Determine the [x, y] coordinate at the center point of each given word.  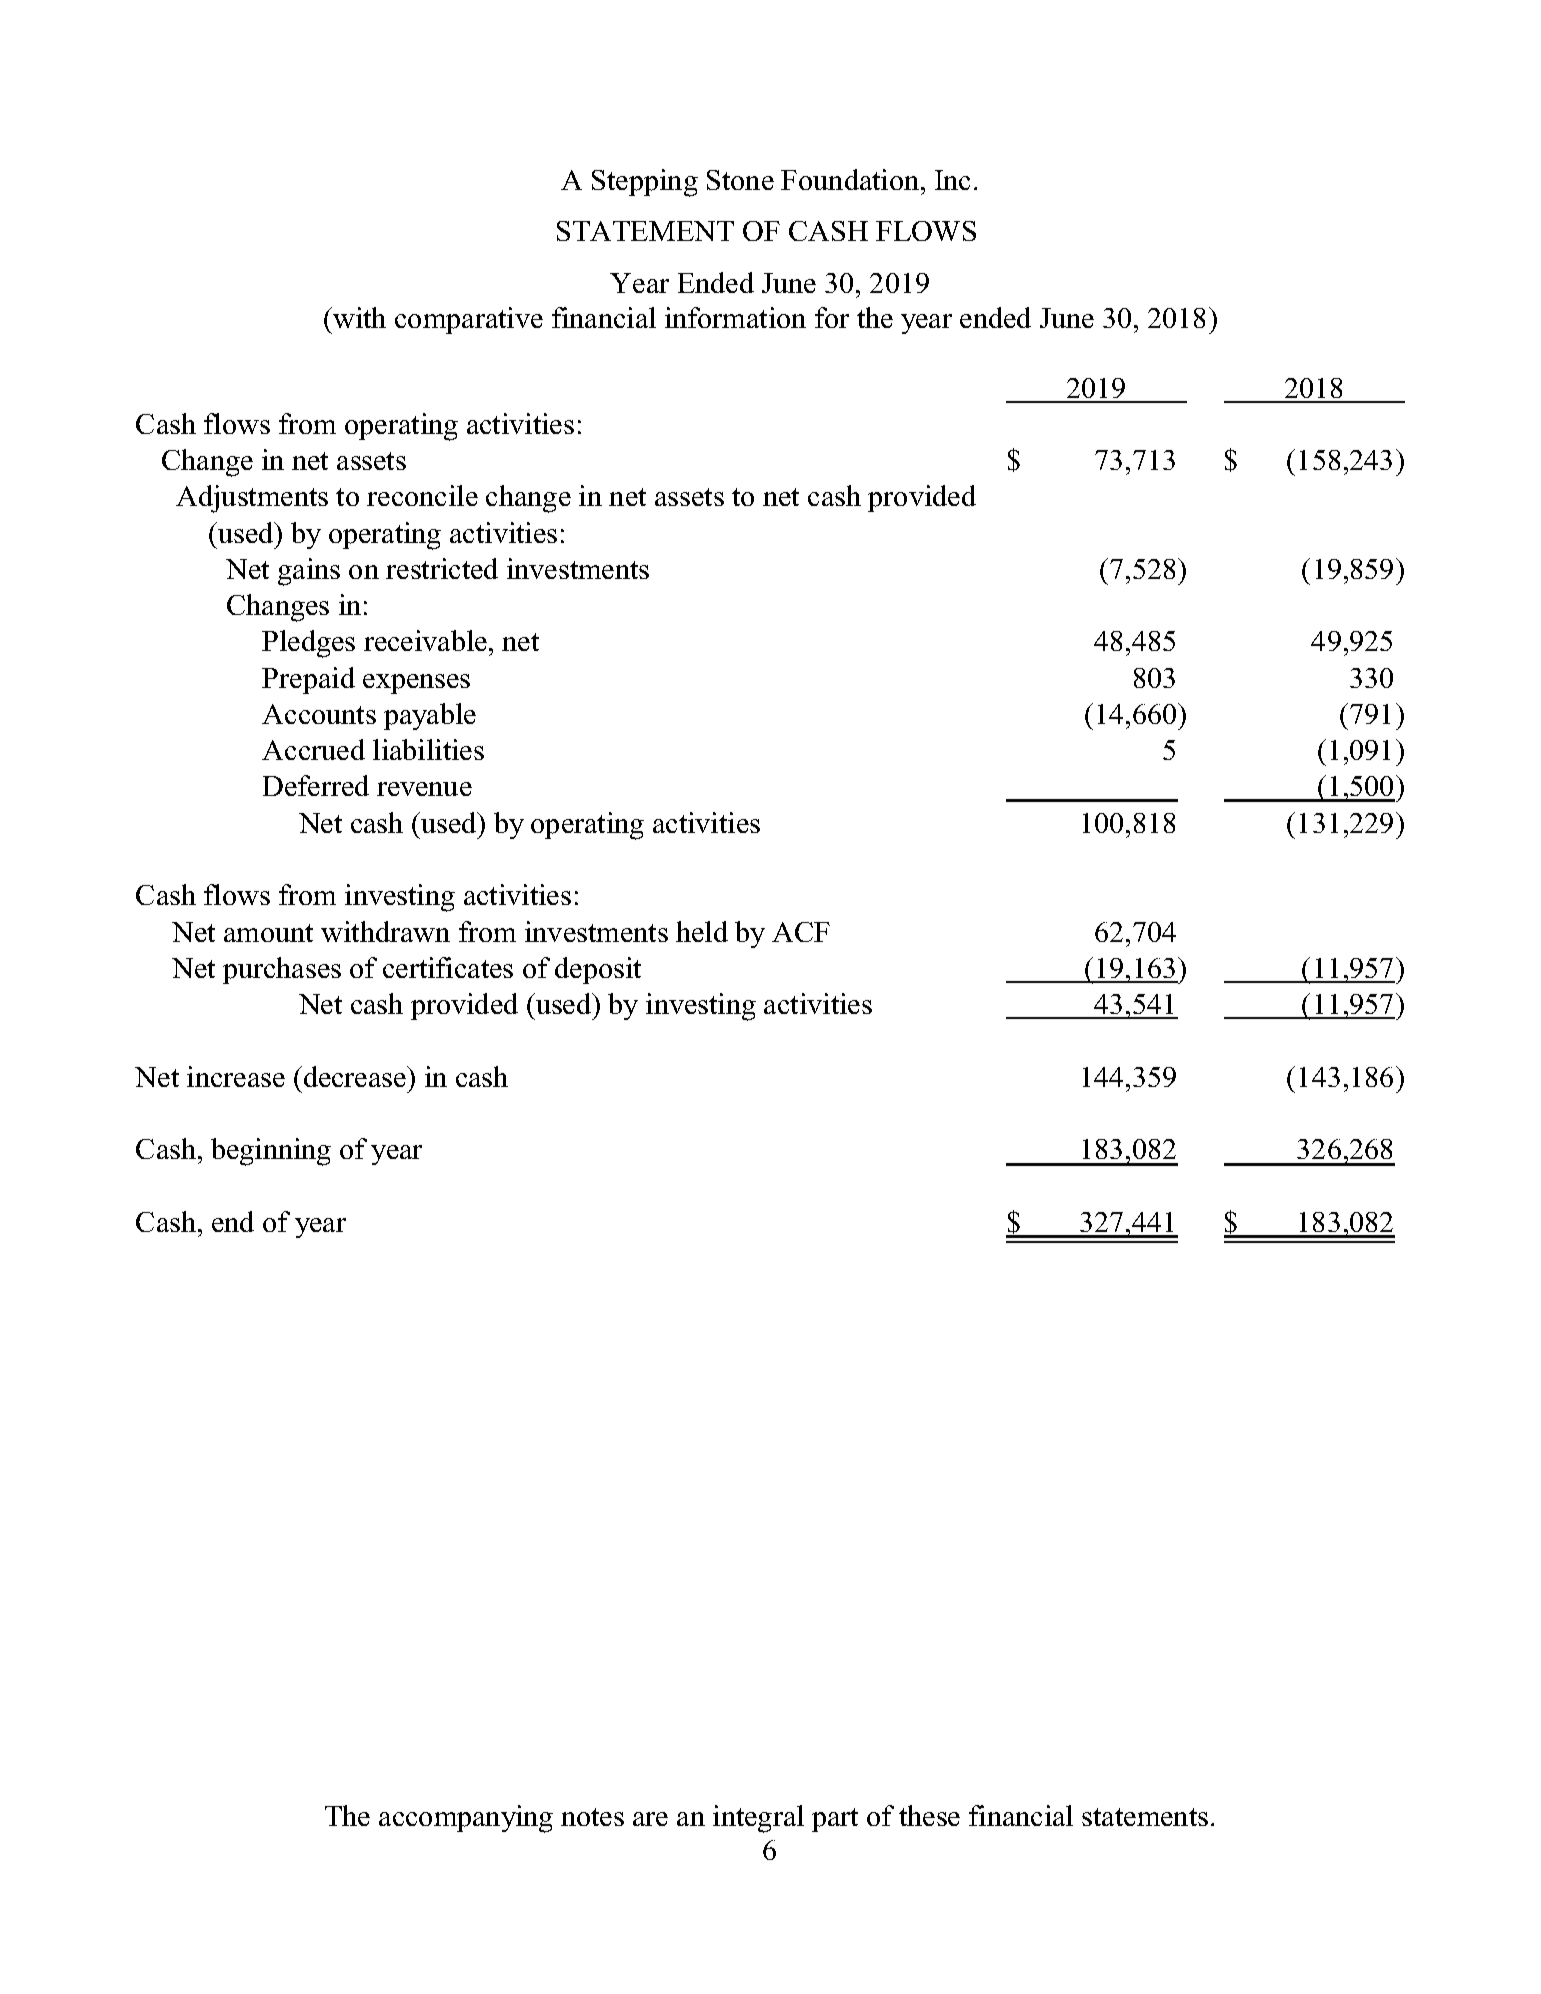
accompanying [466, 1819]
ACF [801, 932]
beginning [271, 1152]
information [735, 317]
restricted [442, 568]
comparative [469, 320]
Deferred [316, 785]
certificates [448, 967]
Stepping [645, 183]
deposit [598, 970]
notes [592, 1817]
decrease [356, 1076]
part [835, 1820]
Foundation [851, 179]
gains [309, 572]
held [702, 931]
